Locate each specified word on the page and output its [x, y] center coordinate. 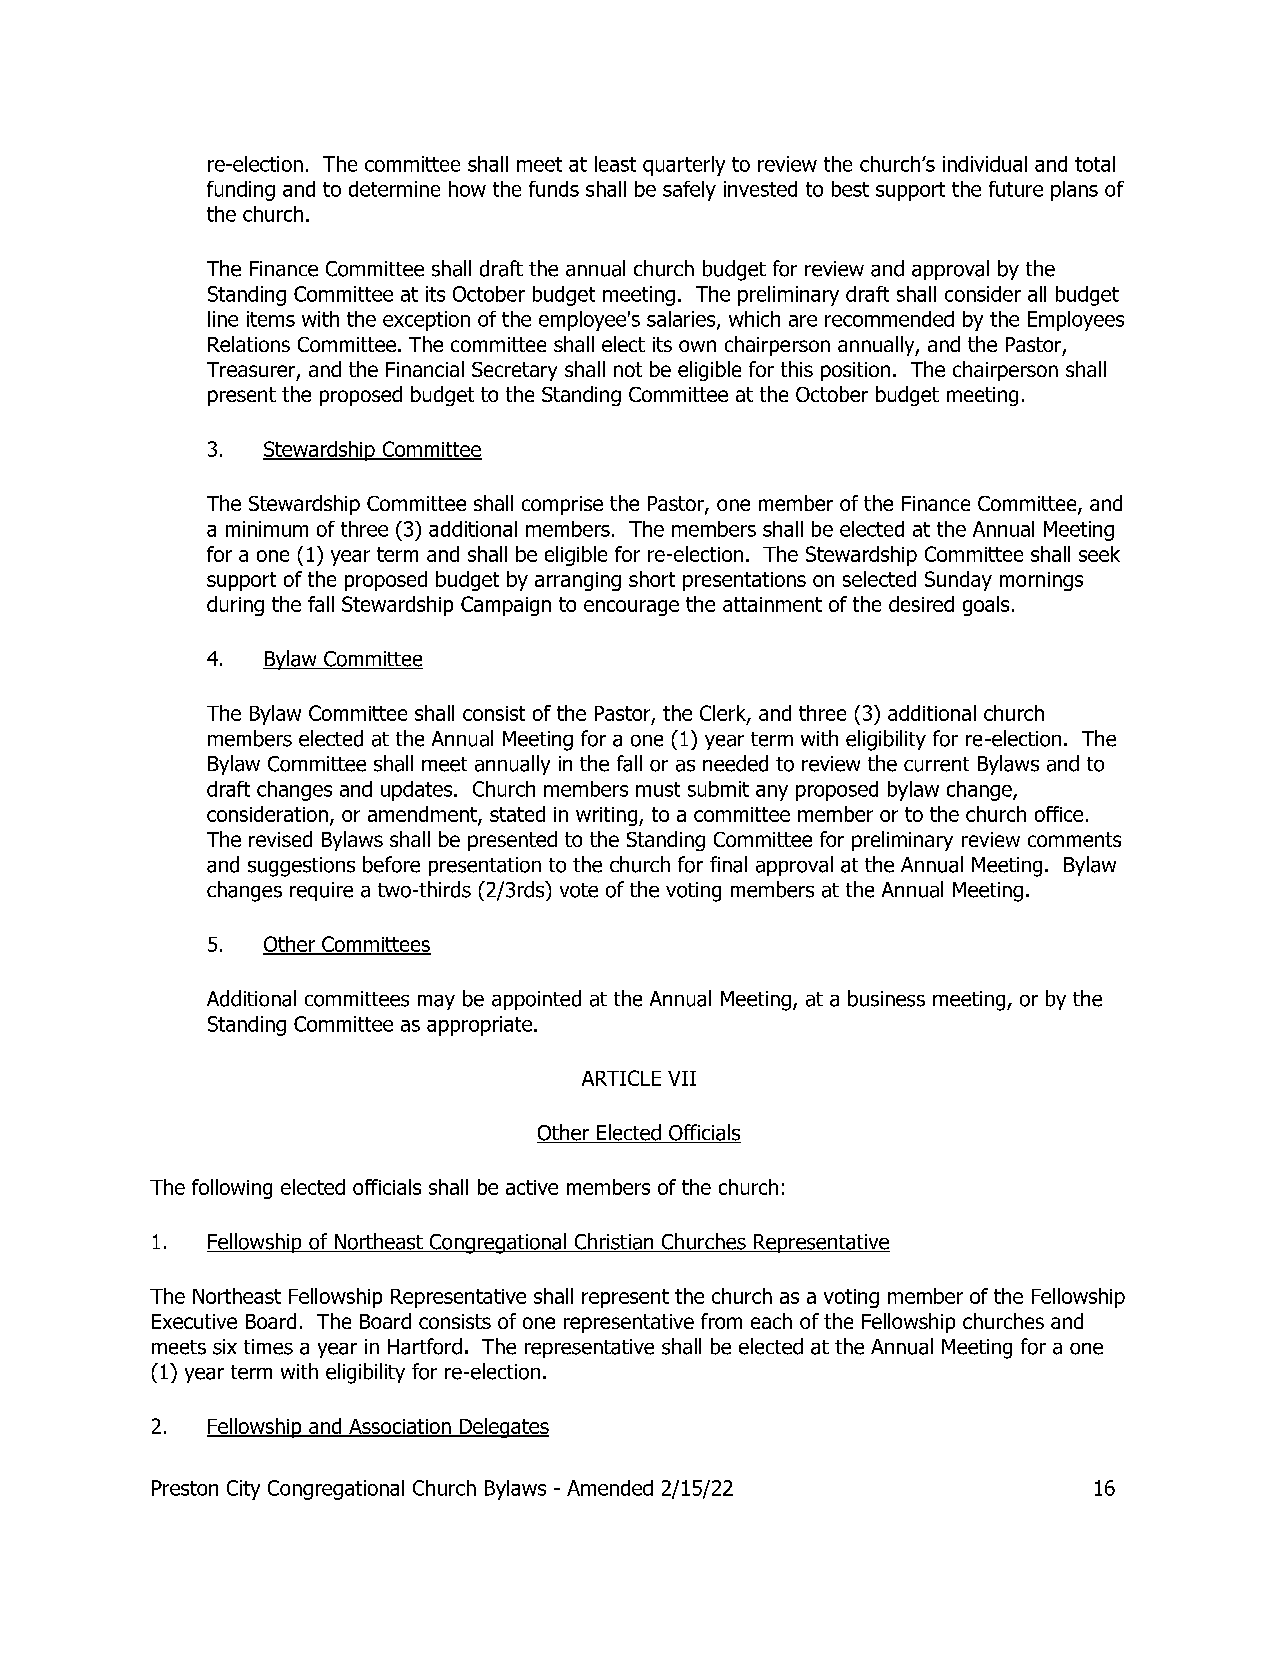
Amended [610, 1488]
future [1016, 189]
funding [241, 191]
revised [280, 839]
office [1059, 814]
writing [606, 816]
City [243, 1490]
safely [689, 191]
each [771, 1321]
